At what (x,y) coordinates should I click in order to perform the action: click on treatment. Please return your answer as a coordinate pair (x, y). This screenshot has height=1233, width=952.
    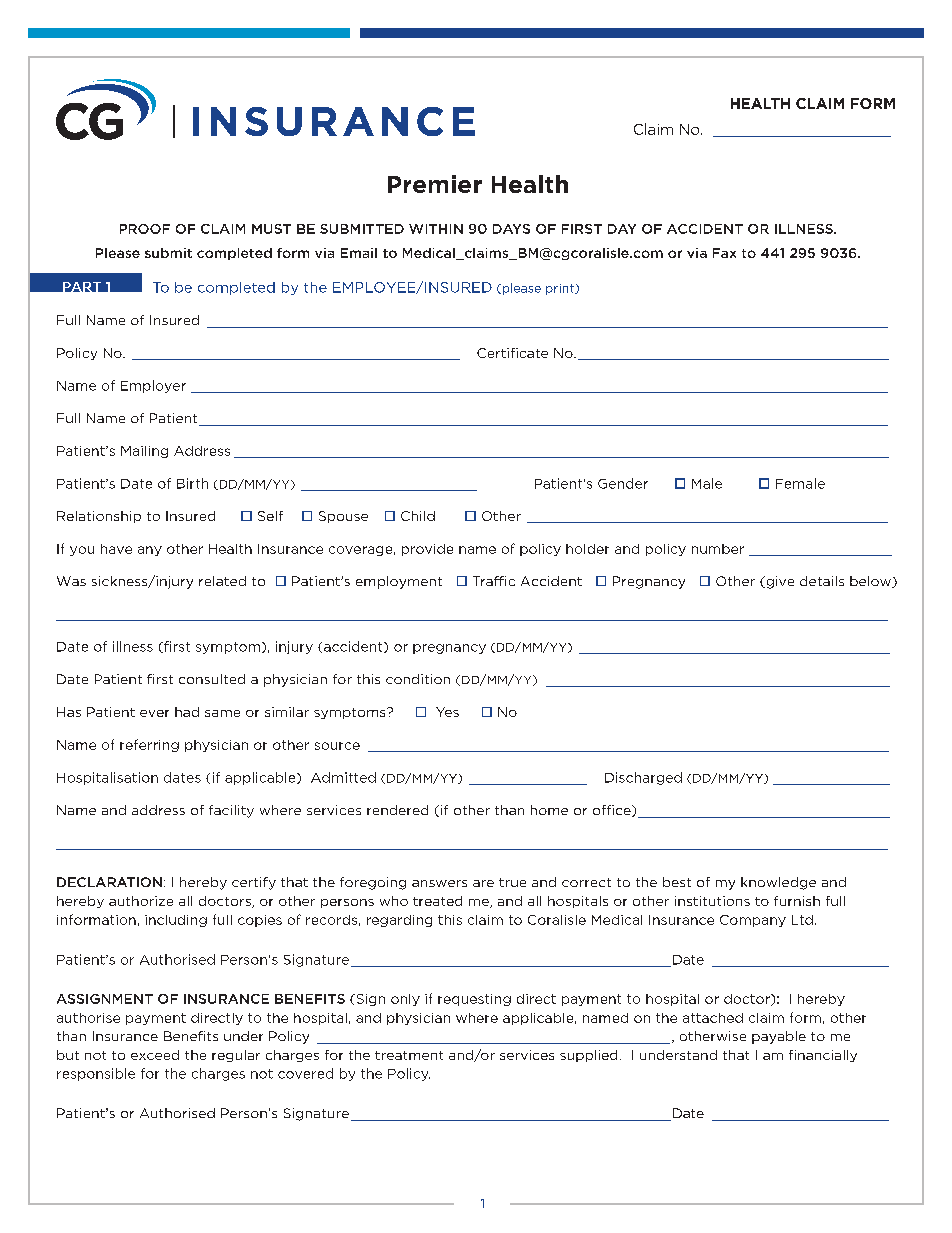
    Looking at the image, I should click on (409, 1055).
